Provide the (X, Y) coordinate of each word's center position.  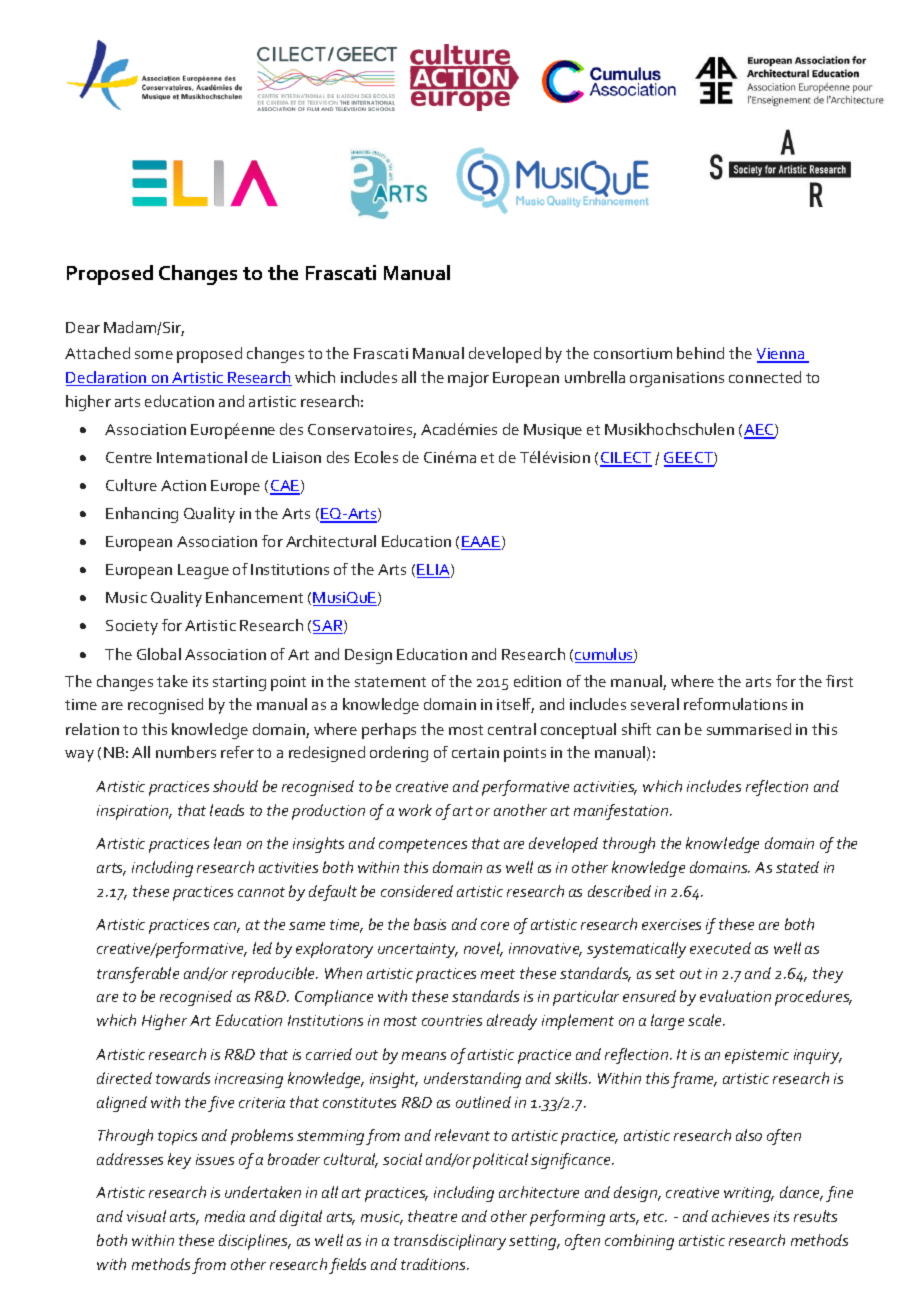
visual (146, 1216)
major (468, 379)
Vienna (782, 355)
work (415, 810)
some (154, 355)
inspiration (134, 812)
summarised (749, 729)
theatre (432, 1216)
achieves (740, 1216)
